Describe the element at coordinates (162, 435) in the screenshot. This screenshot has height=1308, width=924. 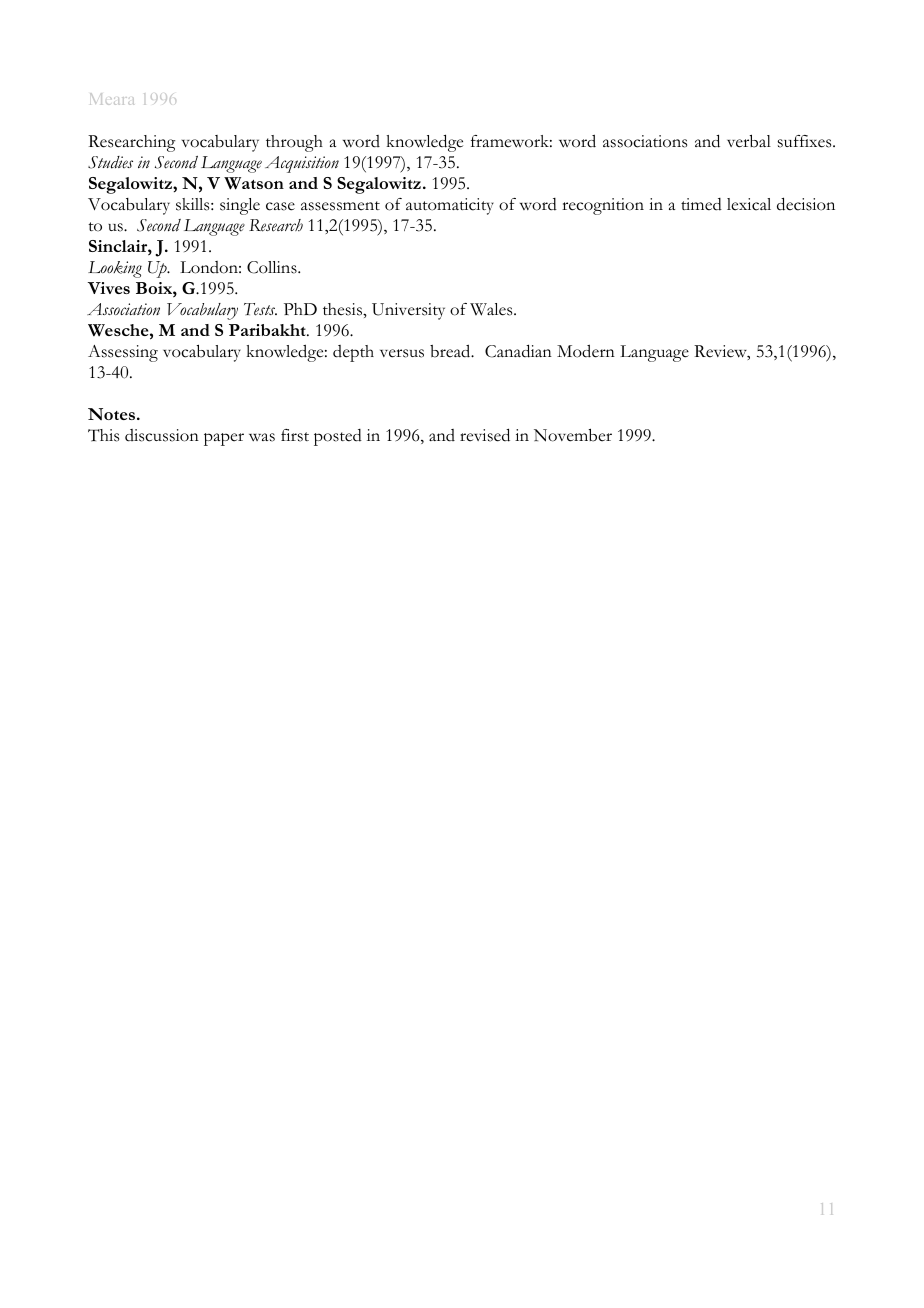
I see `discussion` at that location.
